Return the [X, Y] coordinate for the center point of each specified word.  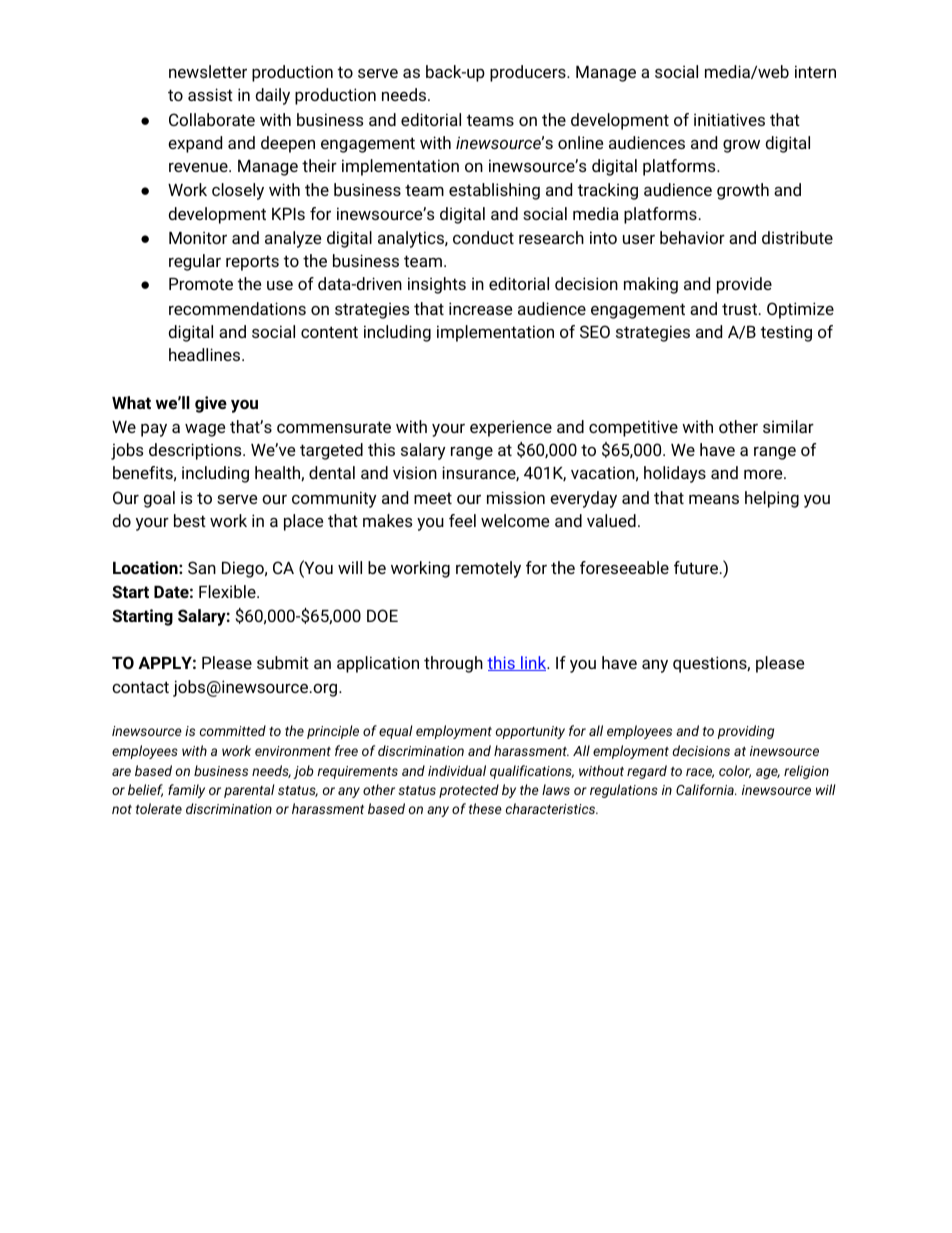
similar [788, 426]
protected [469, 791]
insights [437, 285]
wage [205, 430]
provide [744, 285]
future [697, 567]
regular [195, 262]
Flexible [228, 591]
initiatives [729, 119]
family [186, 791]
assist [210, 94]
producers [529, 73]
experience [511, 428]
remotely [488, 569]
